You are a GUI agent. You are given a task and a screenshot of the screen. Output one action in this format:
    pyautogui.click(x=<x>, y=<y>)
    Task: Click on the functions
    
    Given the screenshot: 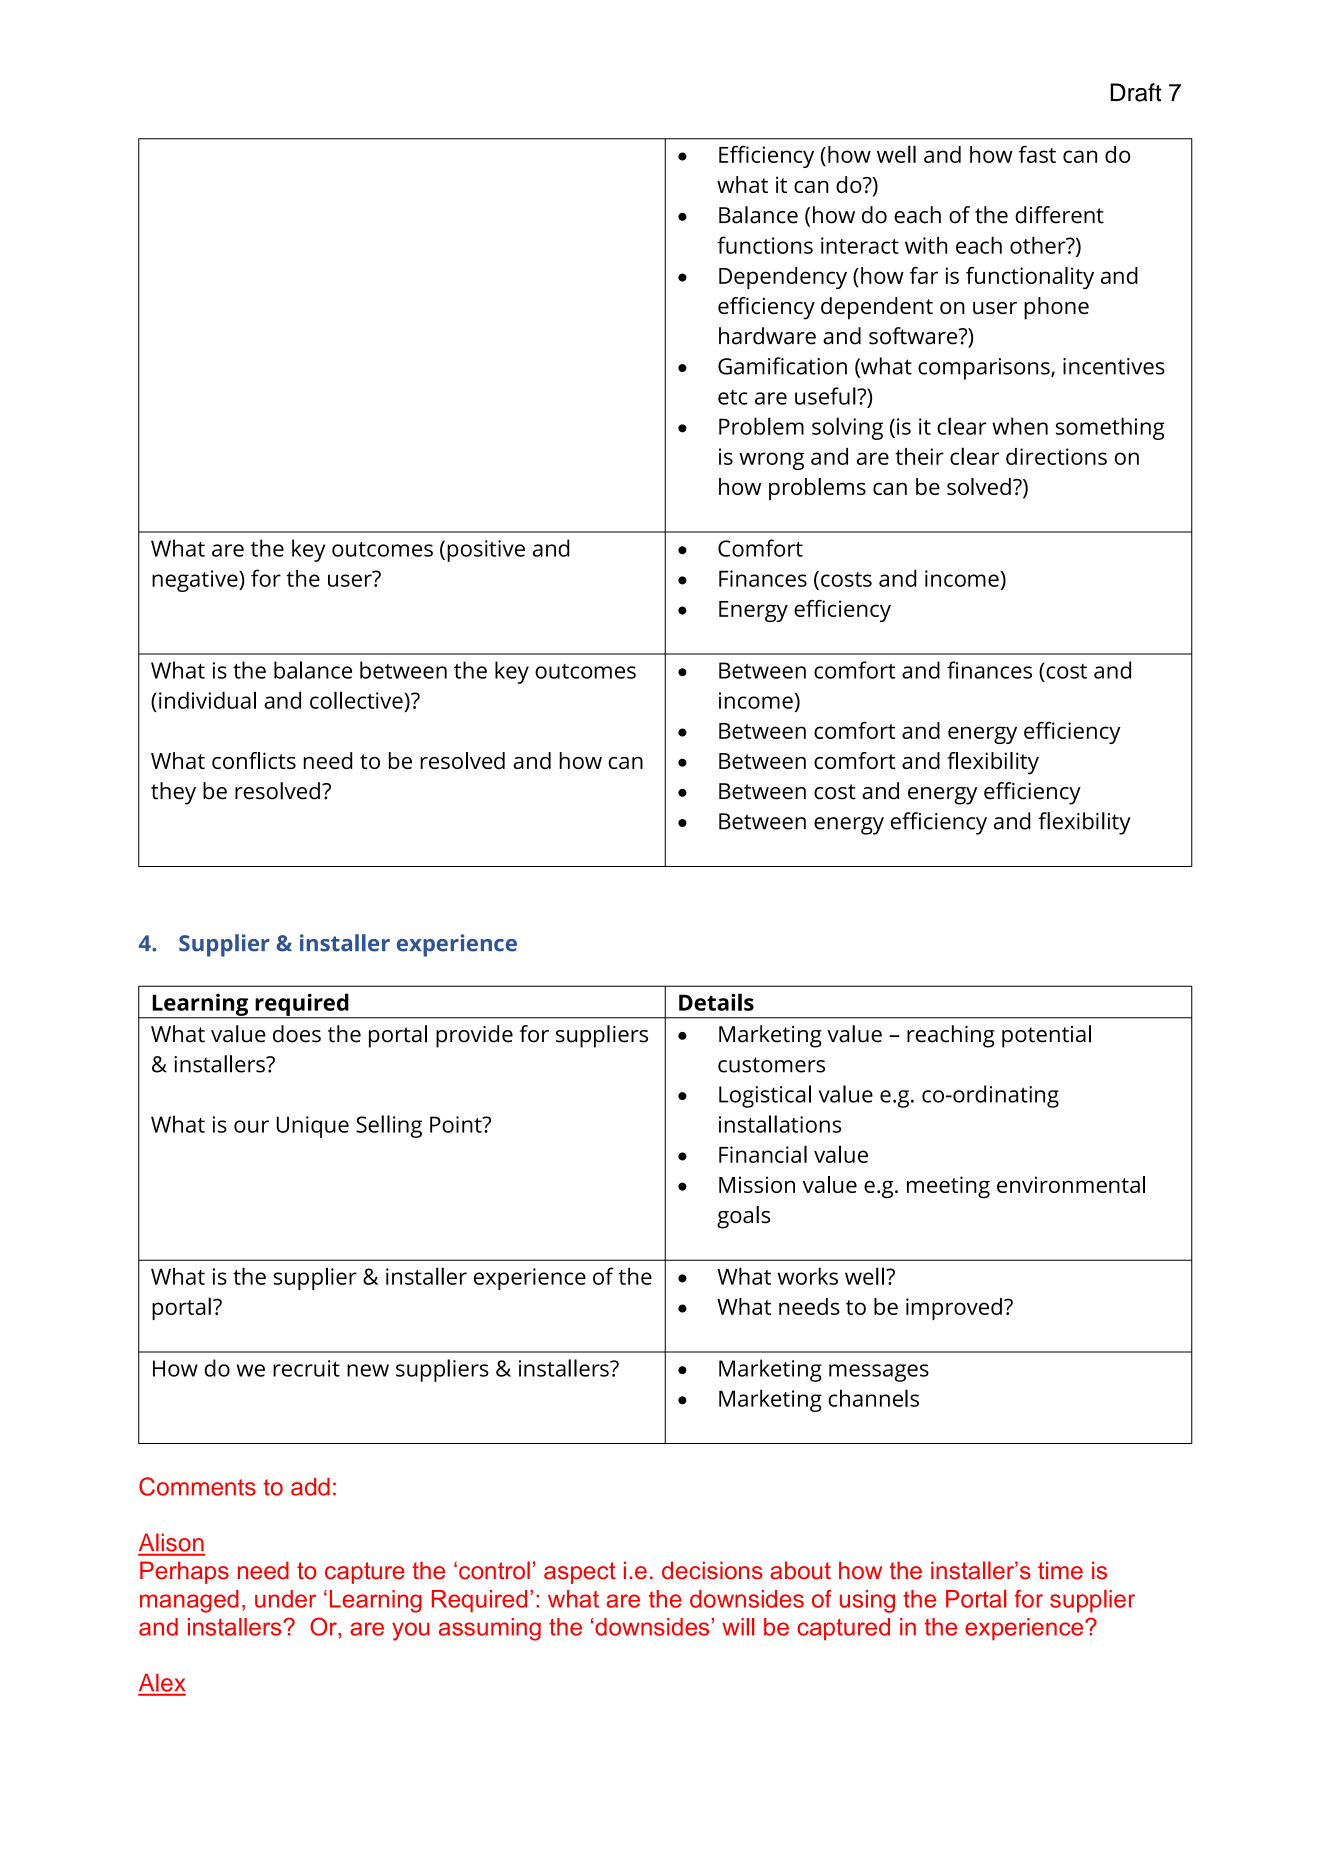 What is the action you would take?
    pyautogui.click(x=765, y=245)
